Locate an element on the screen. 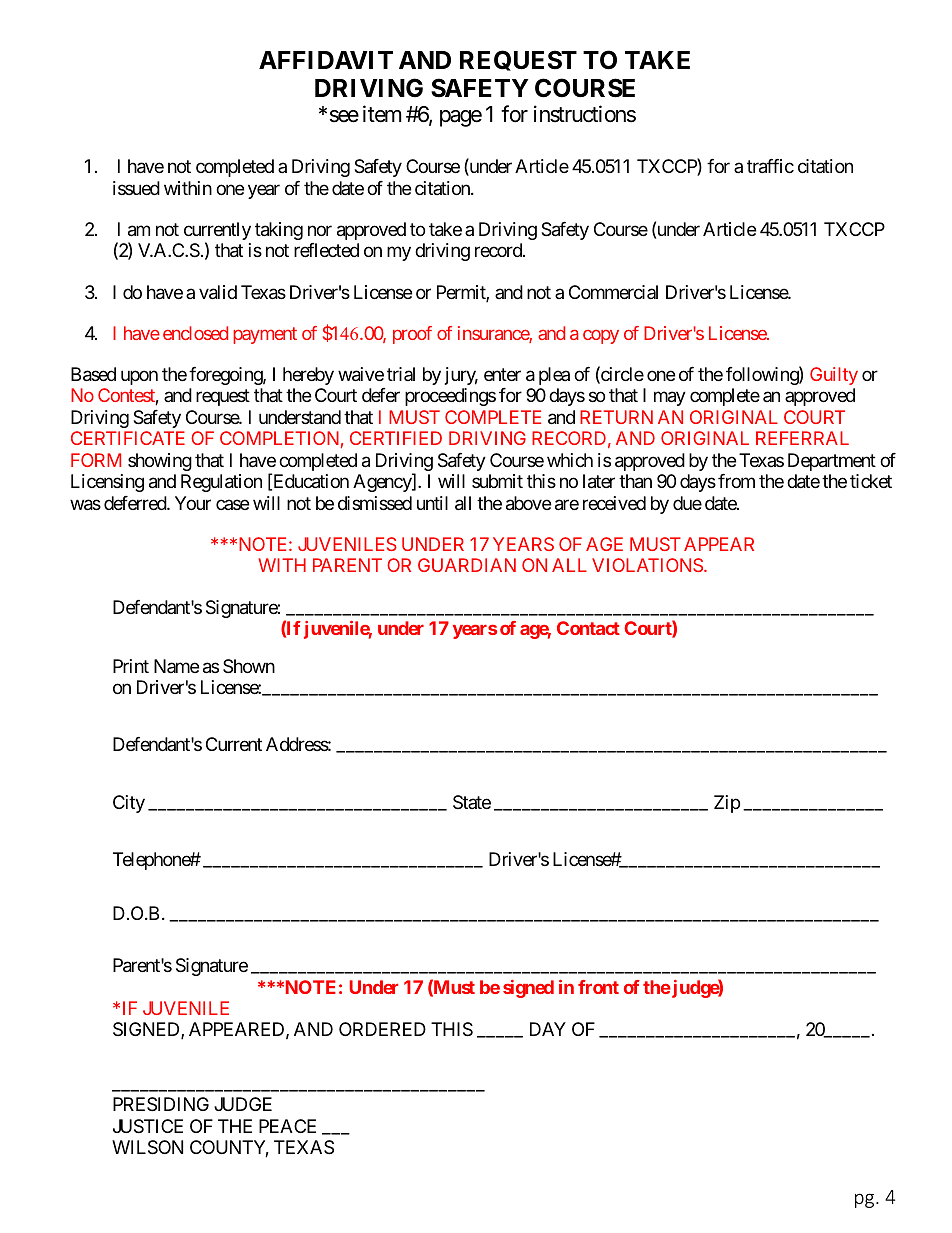 This screenshot has height=1233, width=952. PRESIDING is located at coordinates (161, 1104).
